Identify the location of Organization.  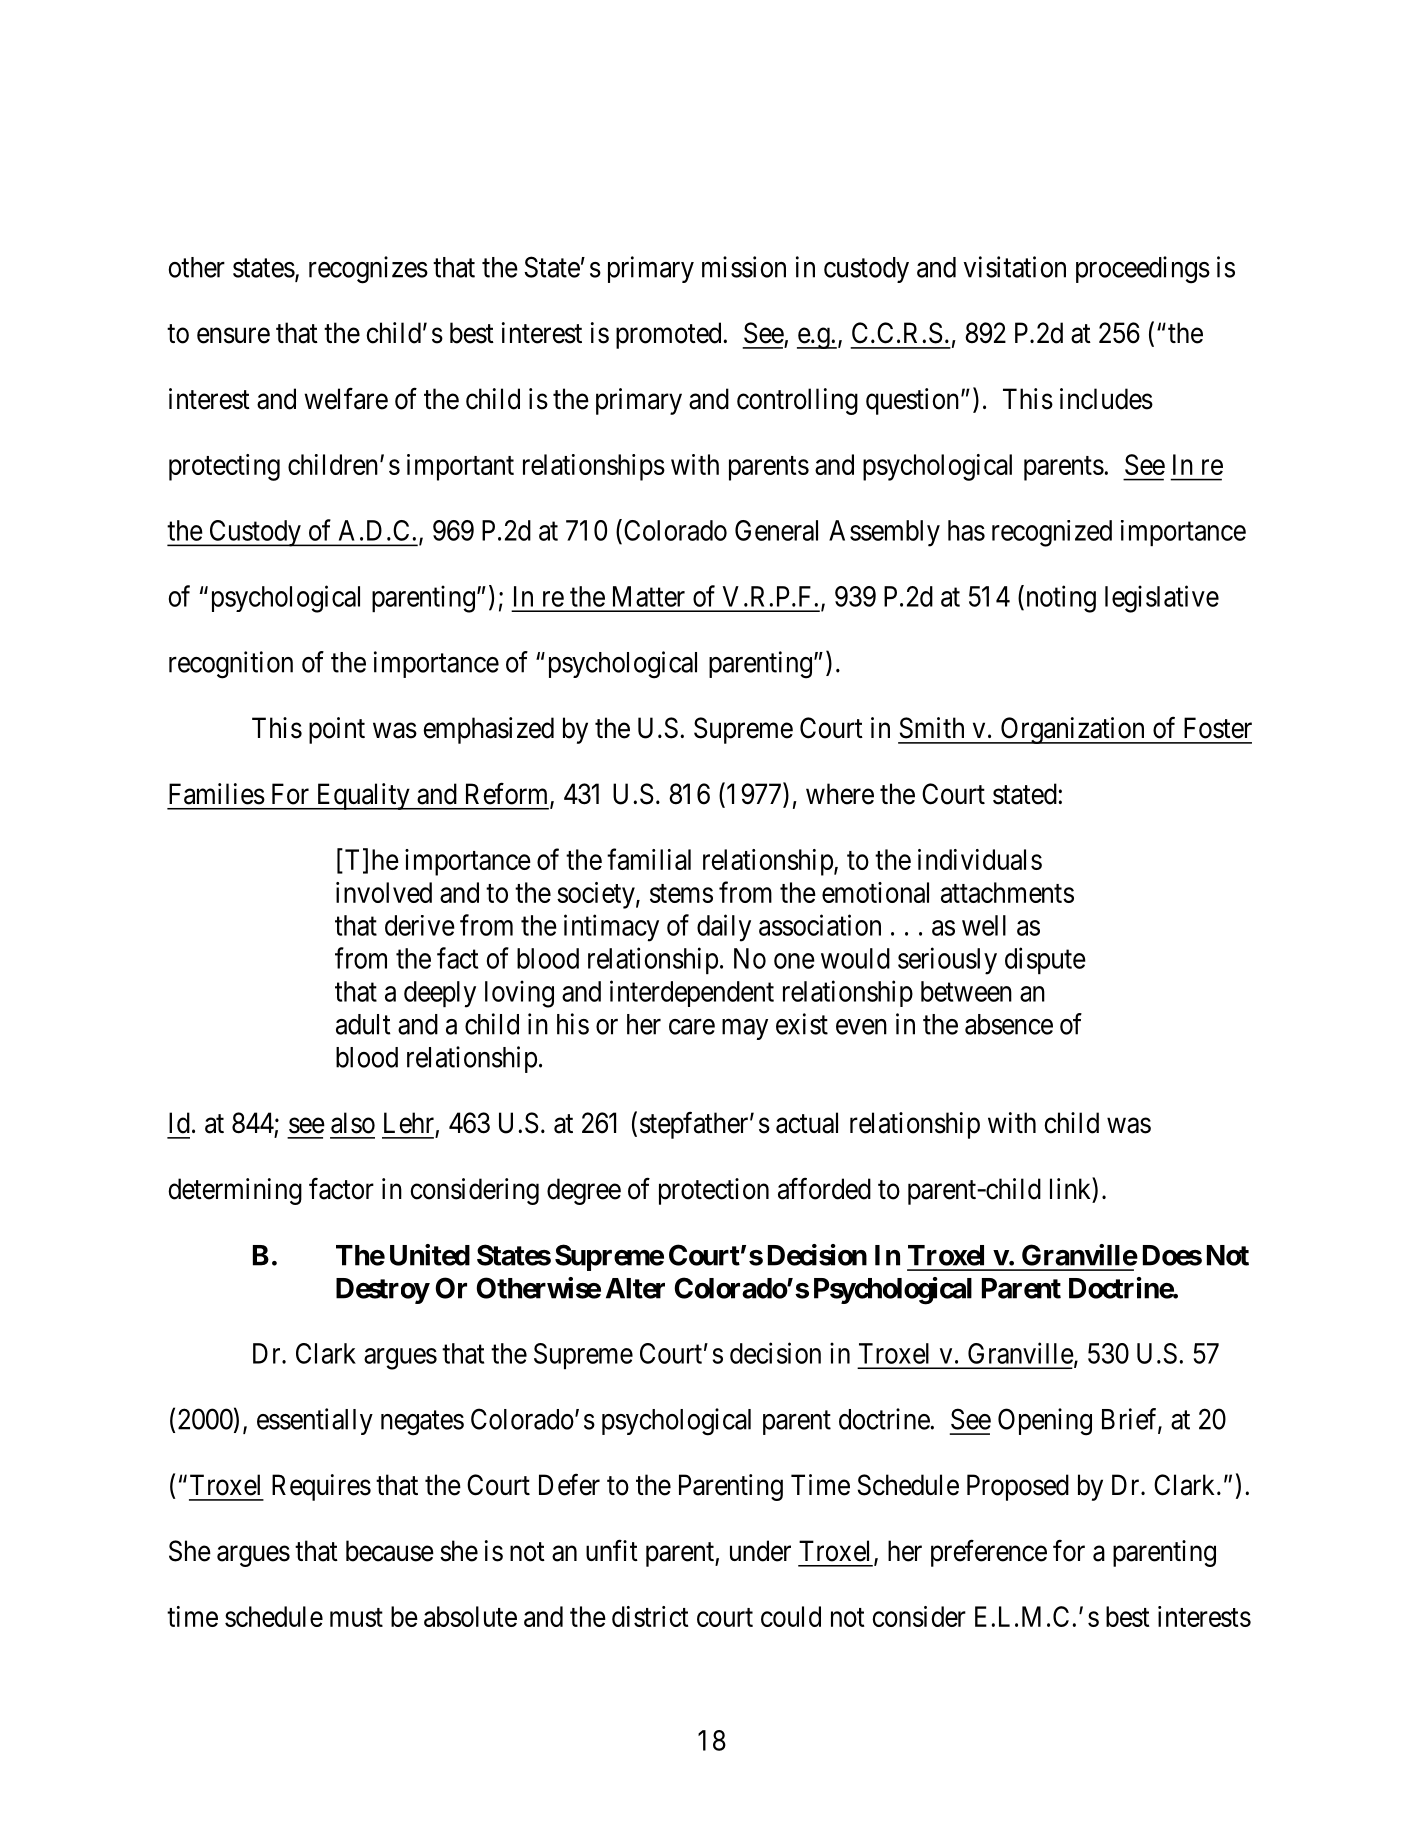
(1072, 730).
